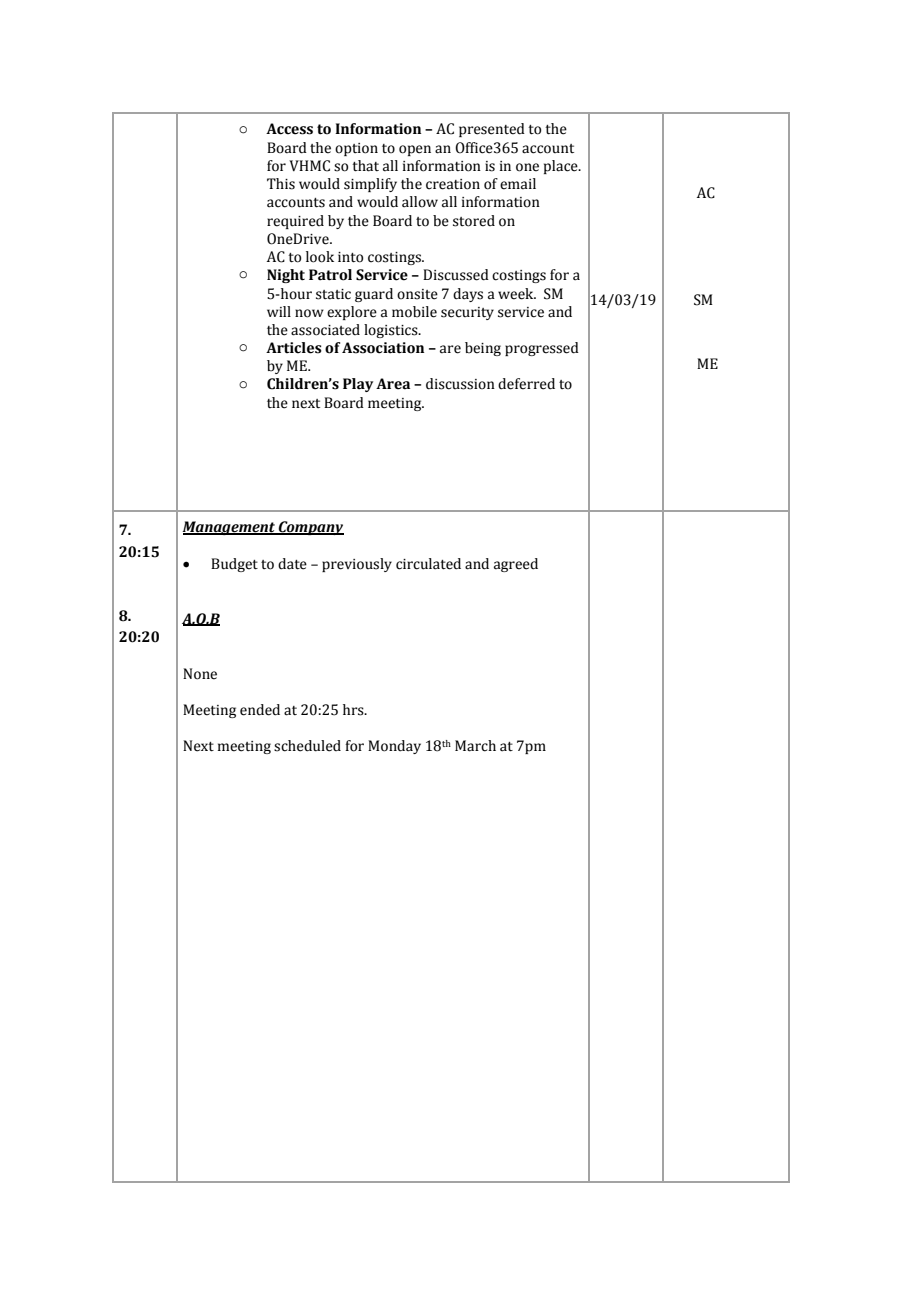 This screenshot has height=1308, width=924. I want to click on Management, so click(229, 528).
